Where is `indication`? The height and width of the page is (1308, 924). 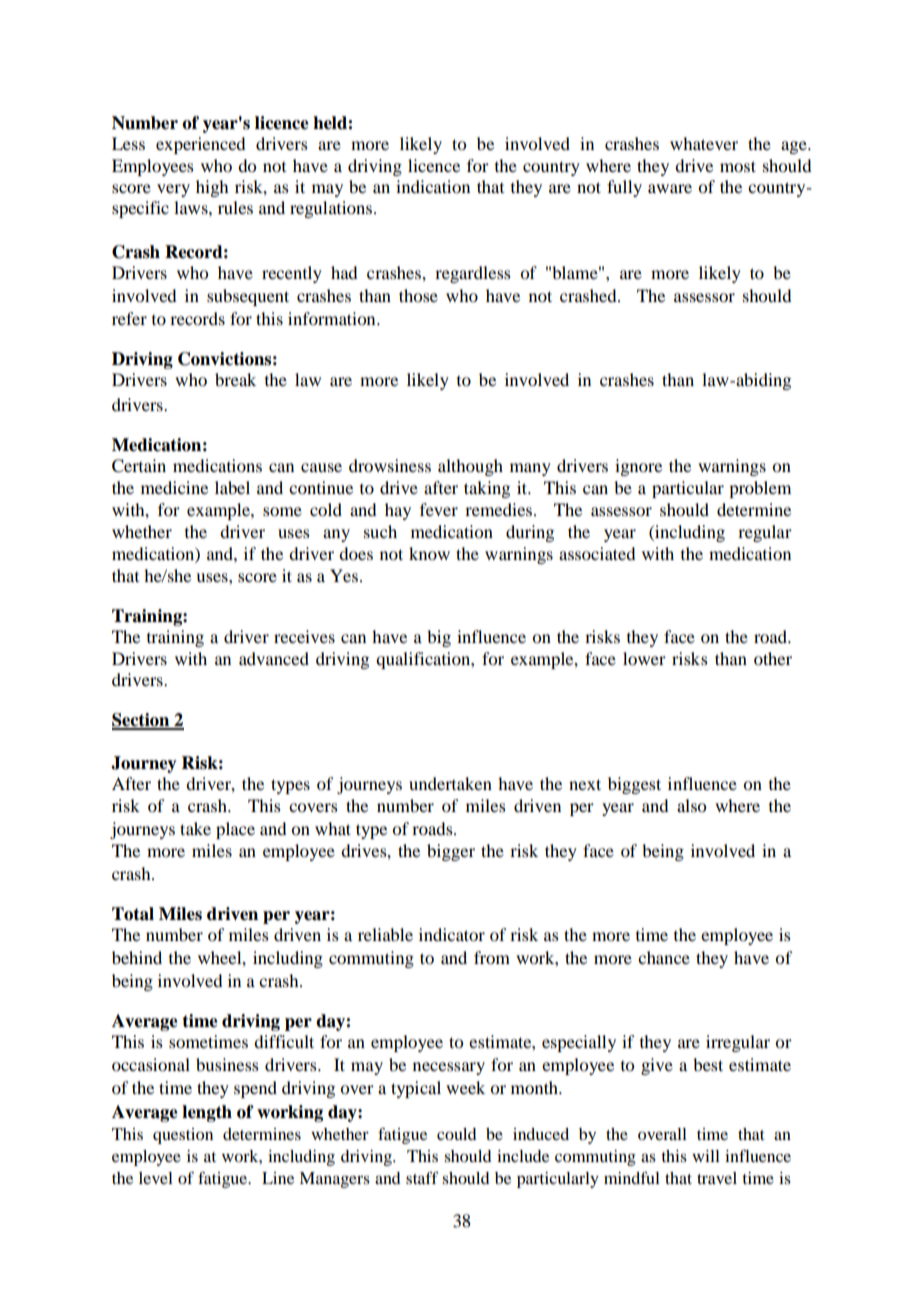
indication is located at coordinates (433, 186).
